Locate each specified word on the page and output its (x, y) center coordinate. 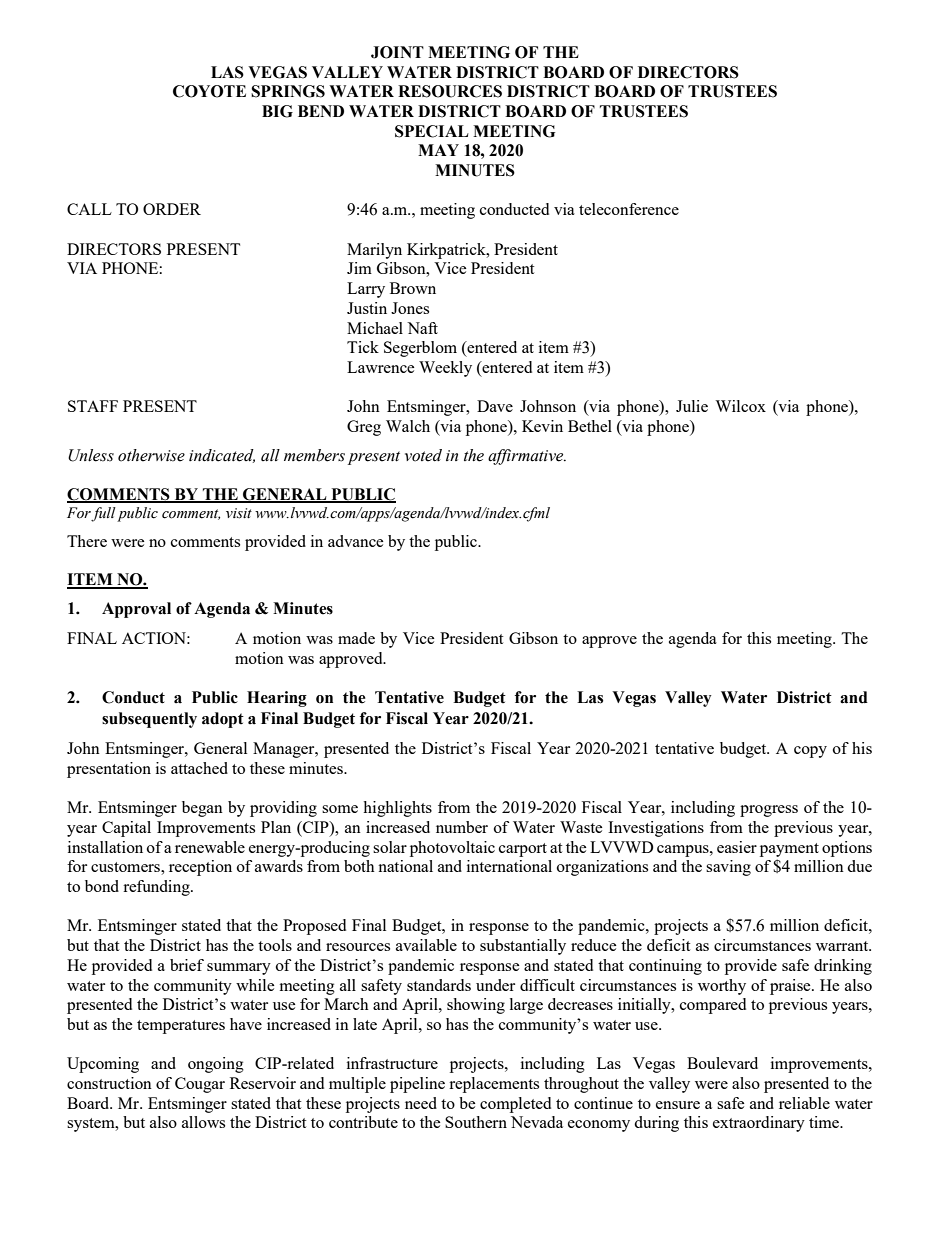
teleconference (629, 209)
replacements (494, 1085)
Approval (136, 610)
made (356, 638)
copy (810, 752)
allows (203, 1122)
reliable (804, 1103)
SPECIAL (432, 131)
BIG (277, 111)
